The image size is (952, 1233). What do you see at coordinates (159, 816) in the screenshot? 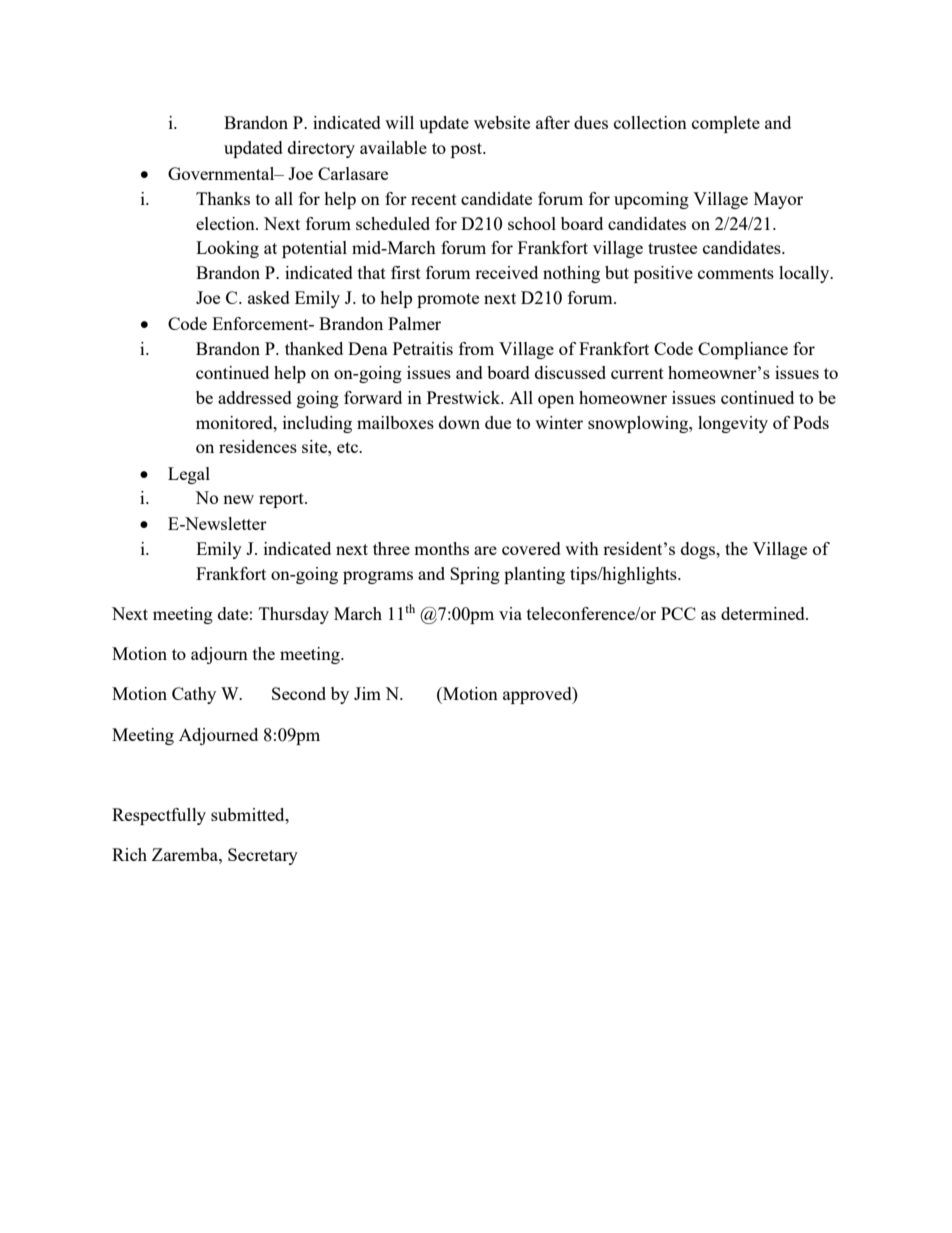
I see `Respectfully` at bounding box center [159, 816].
